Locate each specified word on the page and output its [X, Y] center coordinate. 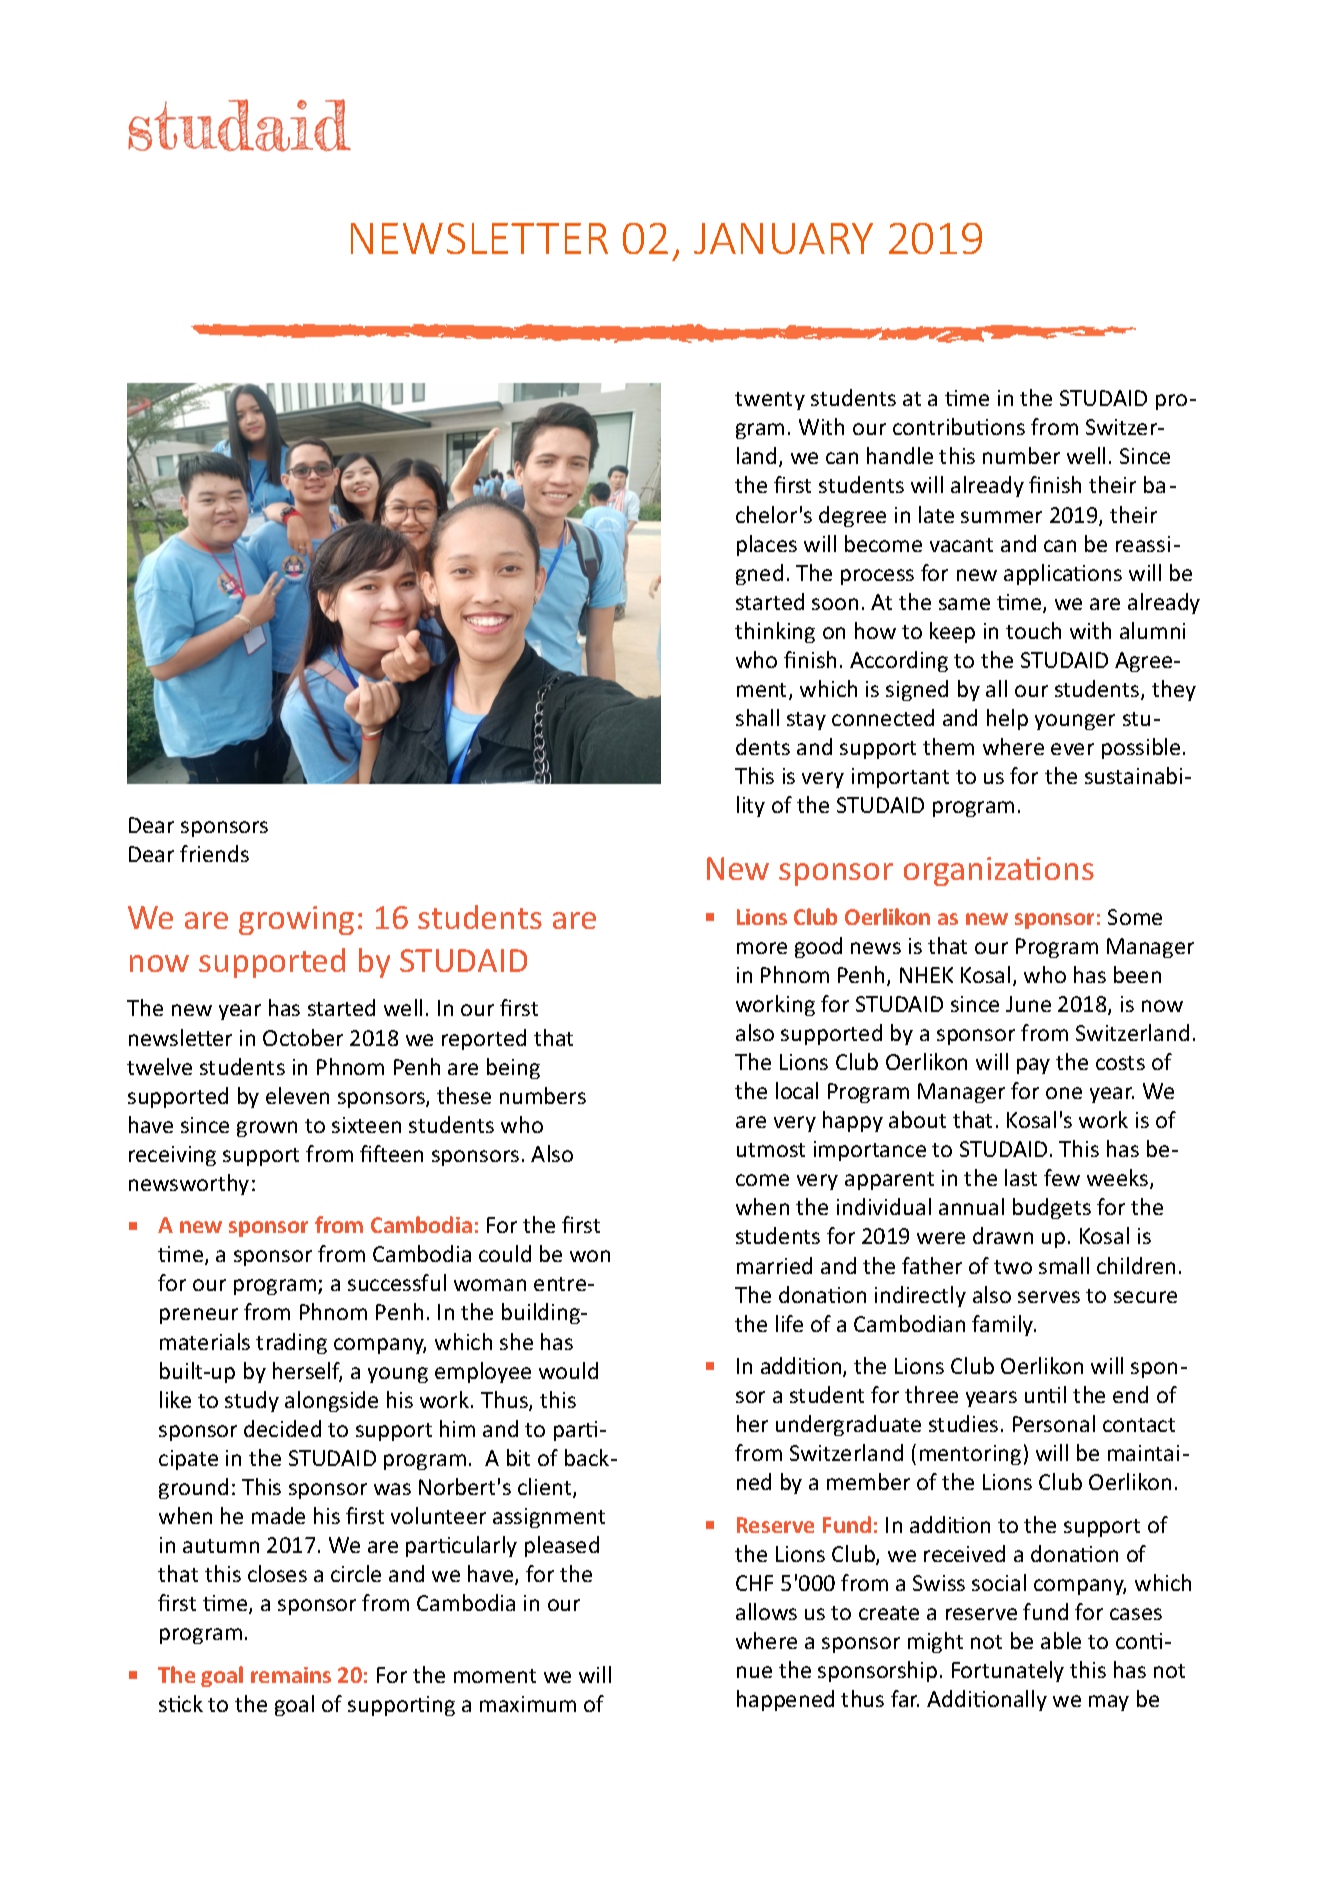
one [1064, 1093]
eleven [297, 1095]
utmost [771, 1150]
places [767, 545]
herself [307, 1372]
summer [1001, 517]
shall [757, 717]
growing [296, 920]
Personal [1054, 1423]
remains [291, 1675]
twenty [770, 401]
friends [214, 853]
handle [900, 455]
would [568, 1370]
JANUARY [783, 238]
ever [1072, 749]
